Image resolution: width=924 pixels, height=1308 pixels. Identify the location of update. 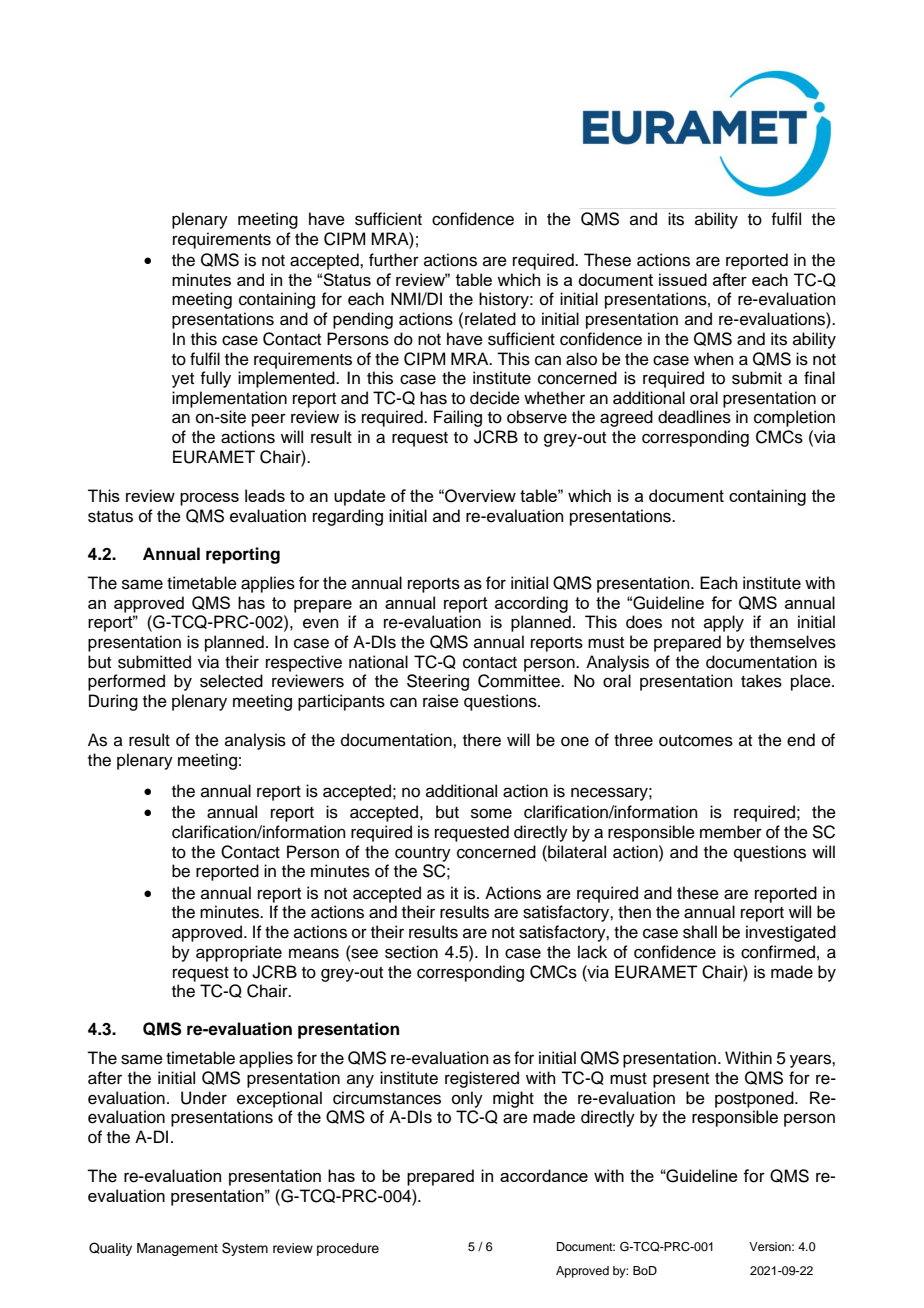
(360, 497).
